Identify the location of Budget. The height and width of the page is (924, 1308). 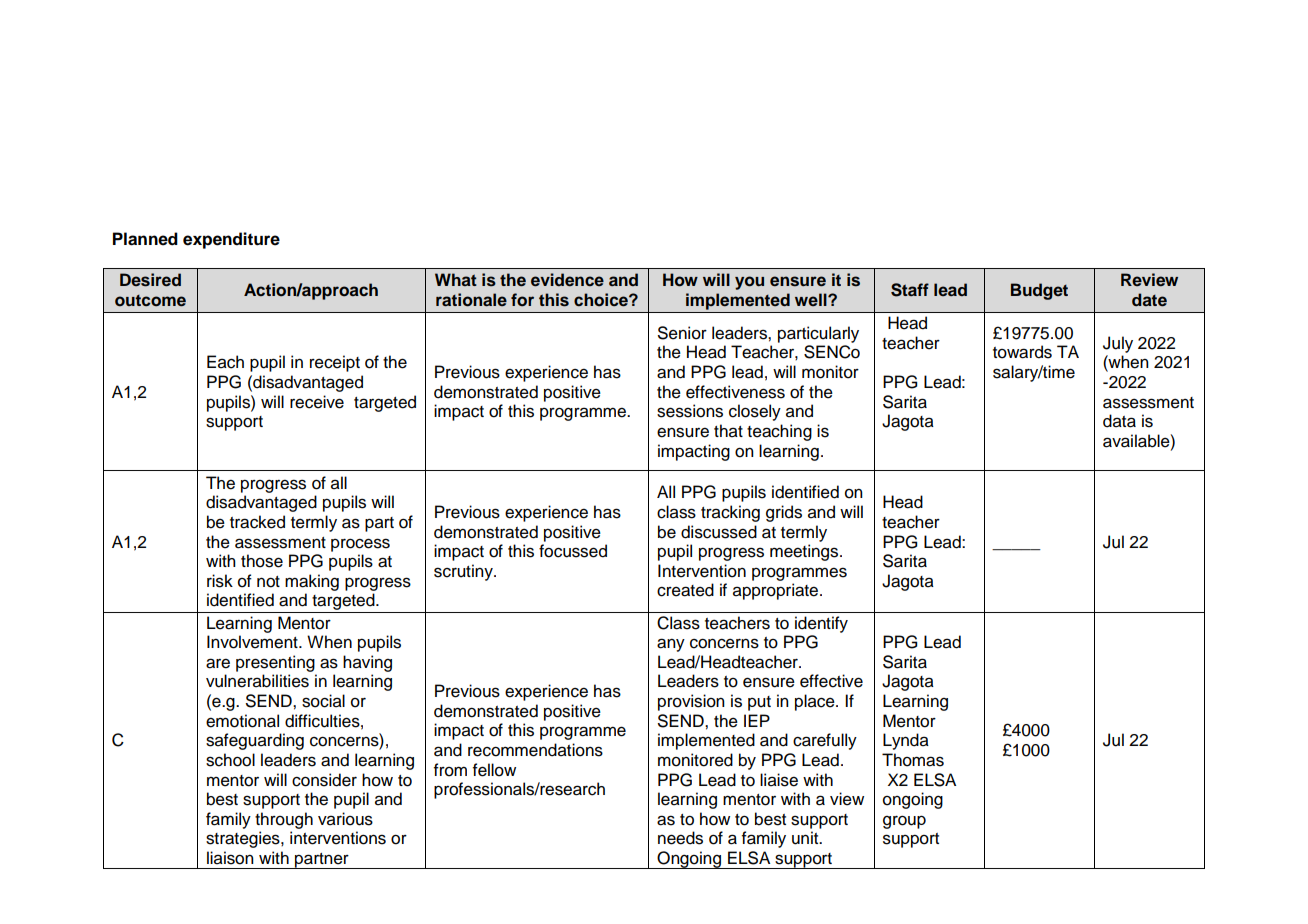
(1039, 291).
